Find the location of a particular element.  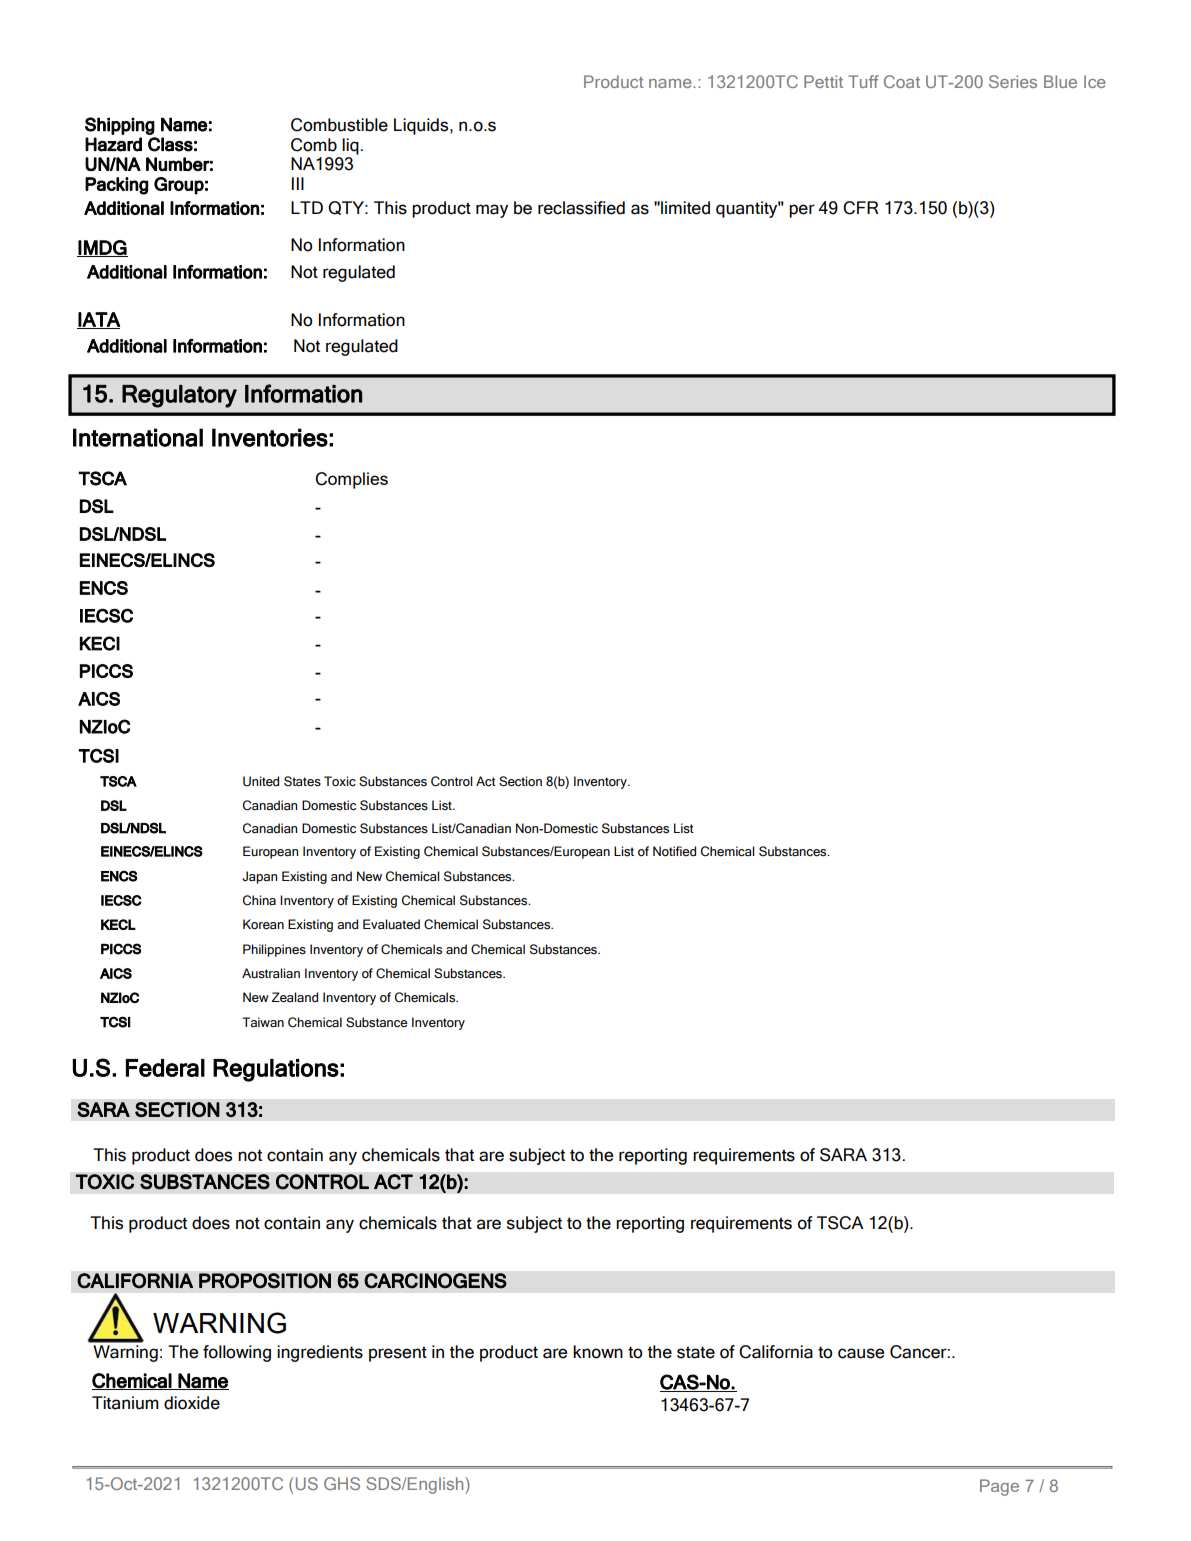

Notified is located at coordinates (674, 851).
